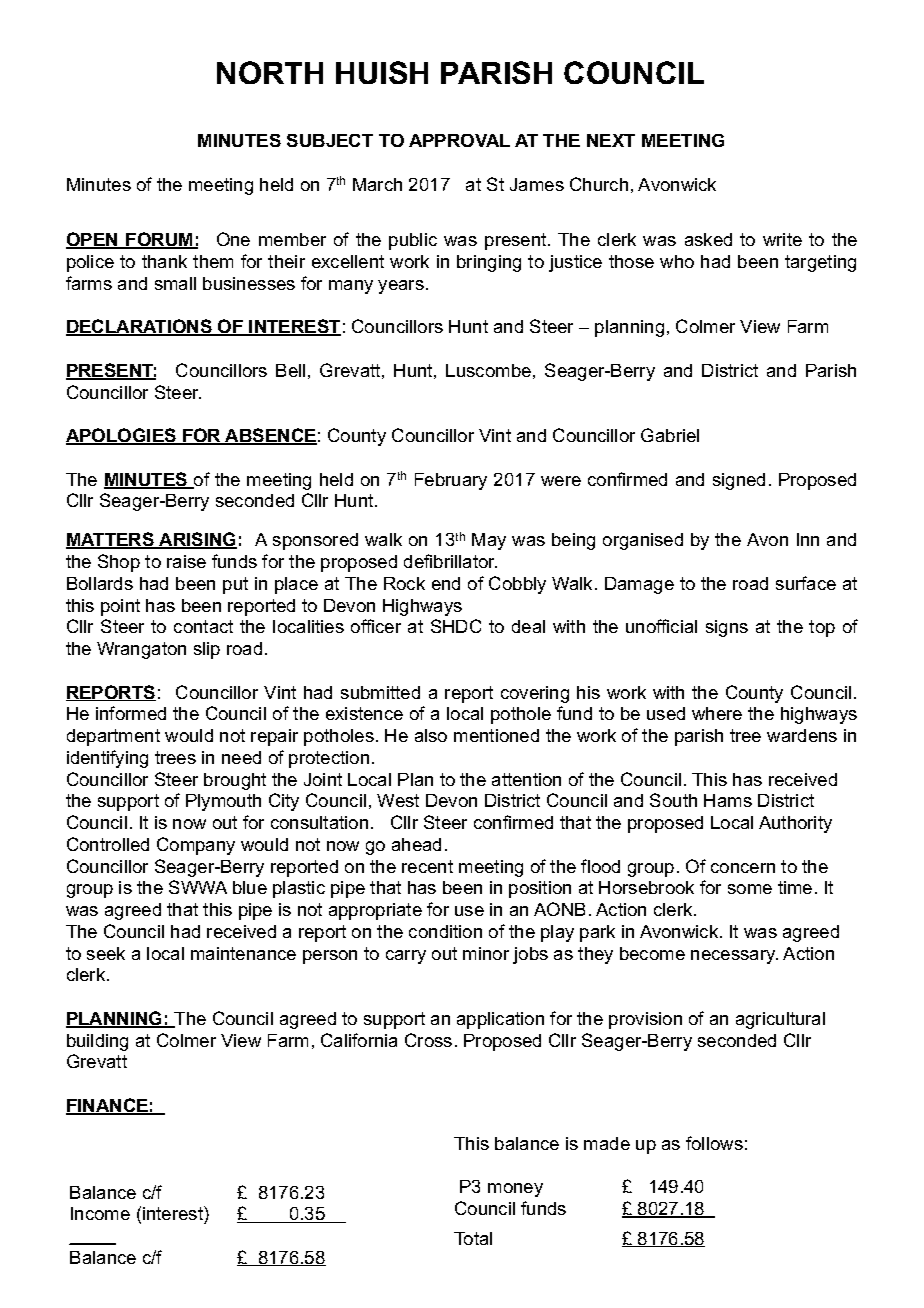 The height and width of the image is (1308, 924). What do you see at coordinates (611, 140) in the image?
I see `NEXT` at bounding box center [611, 140].
